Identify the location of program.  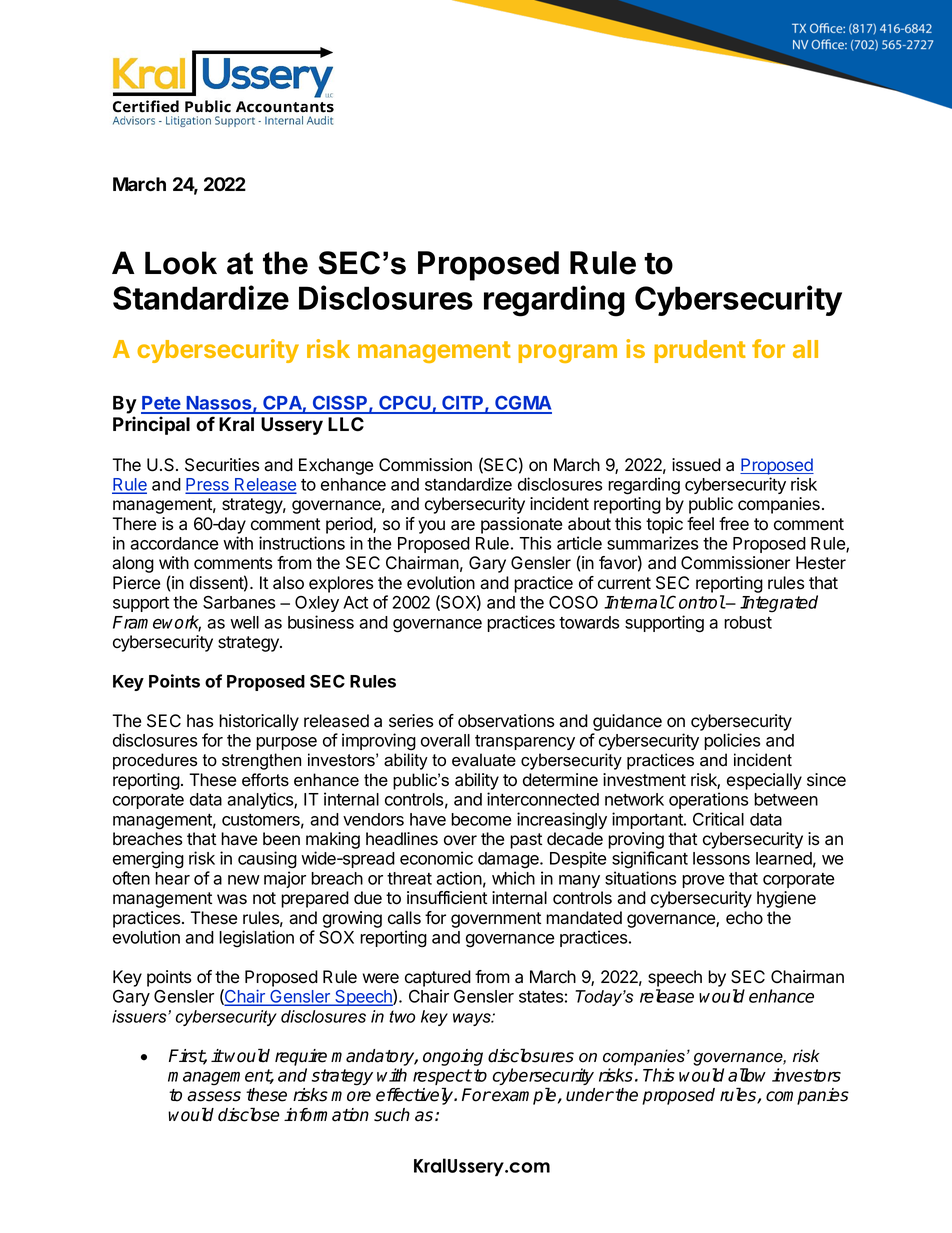
(567, 353).
